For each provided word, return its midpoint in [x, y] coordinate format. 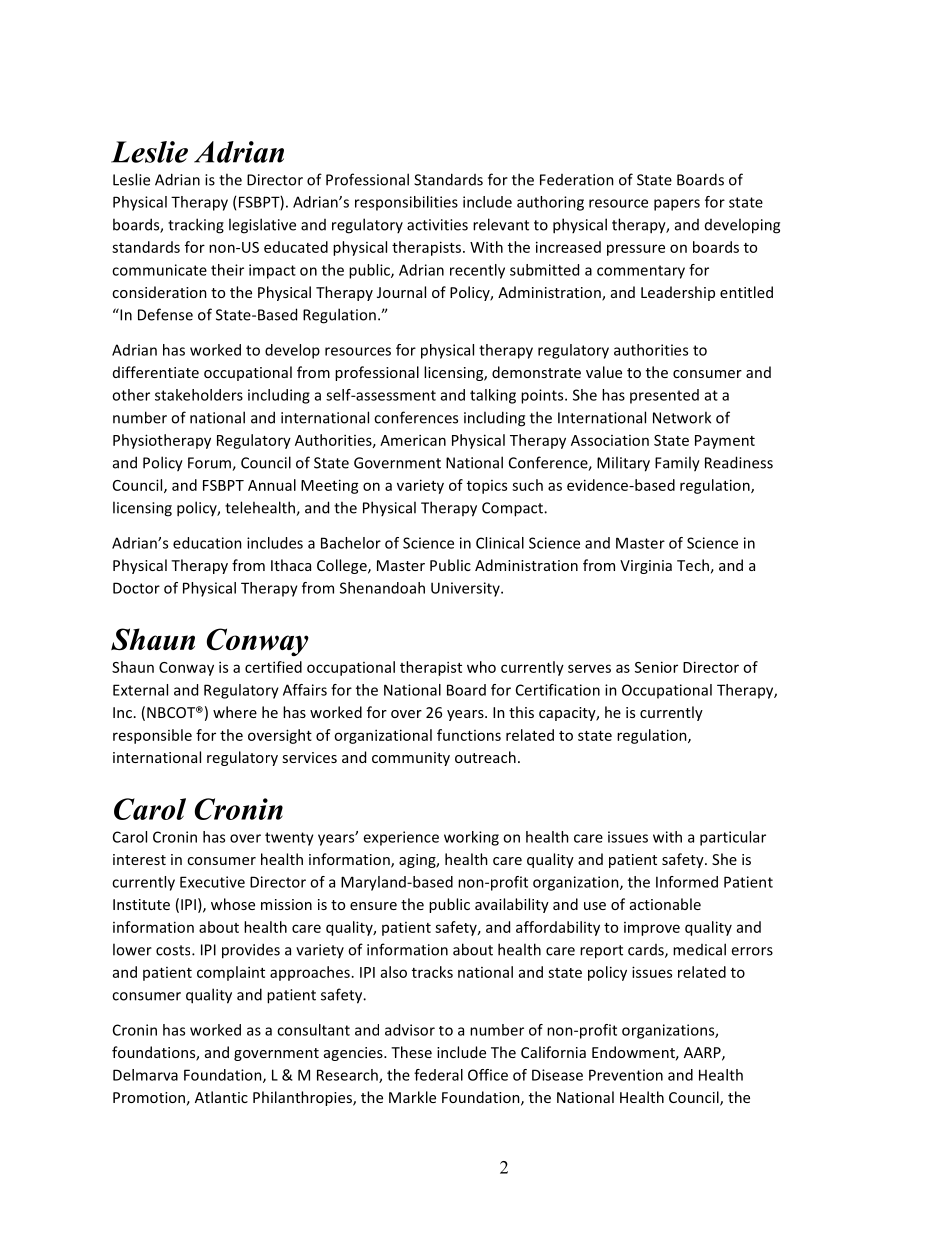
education [207, 543]
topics [487, 487]
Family [677, 464]
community [411, 759]
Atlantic [221, 1097]
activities [437, 225]
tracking [196, 226]
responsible [152, 736]
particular [733, 838]
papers [677, 205]
